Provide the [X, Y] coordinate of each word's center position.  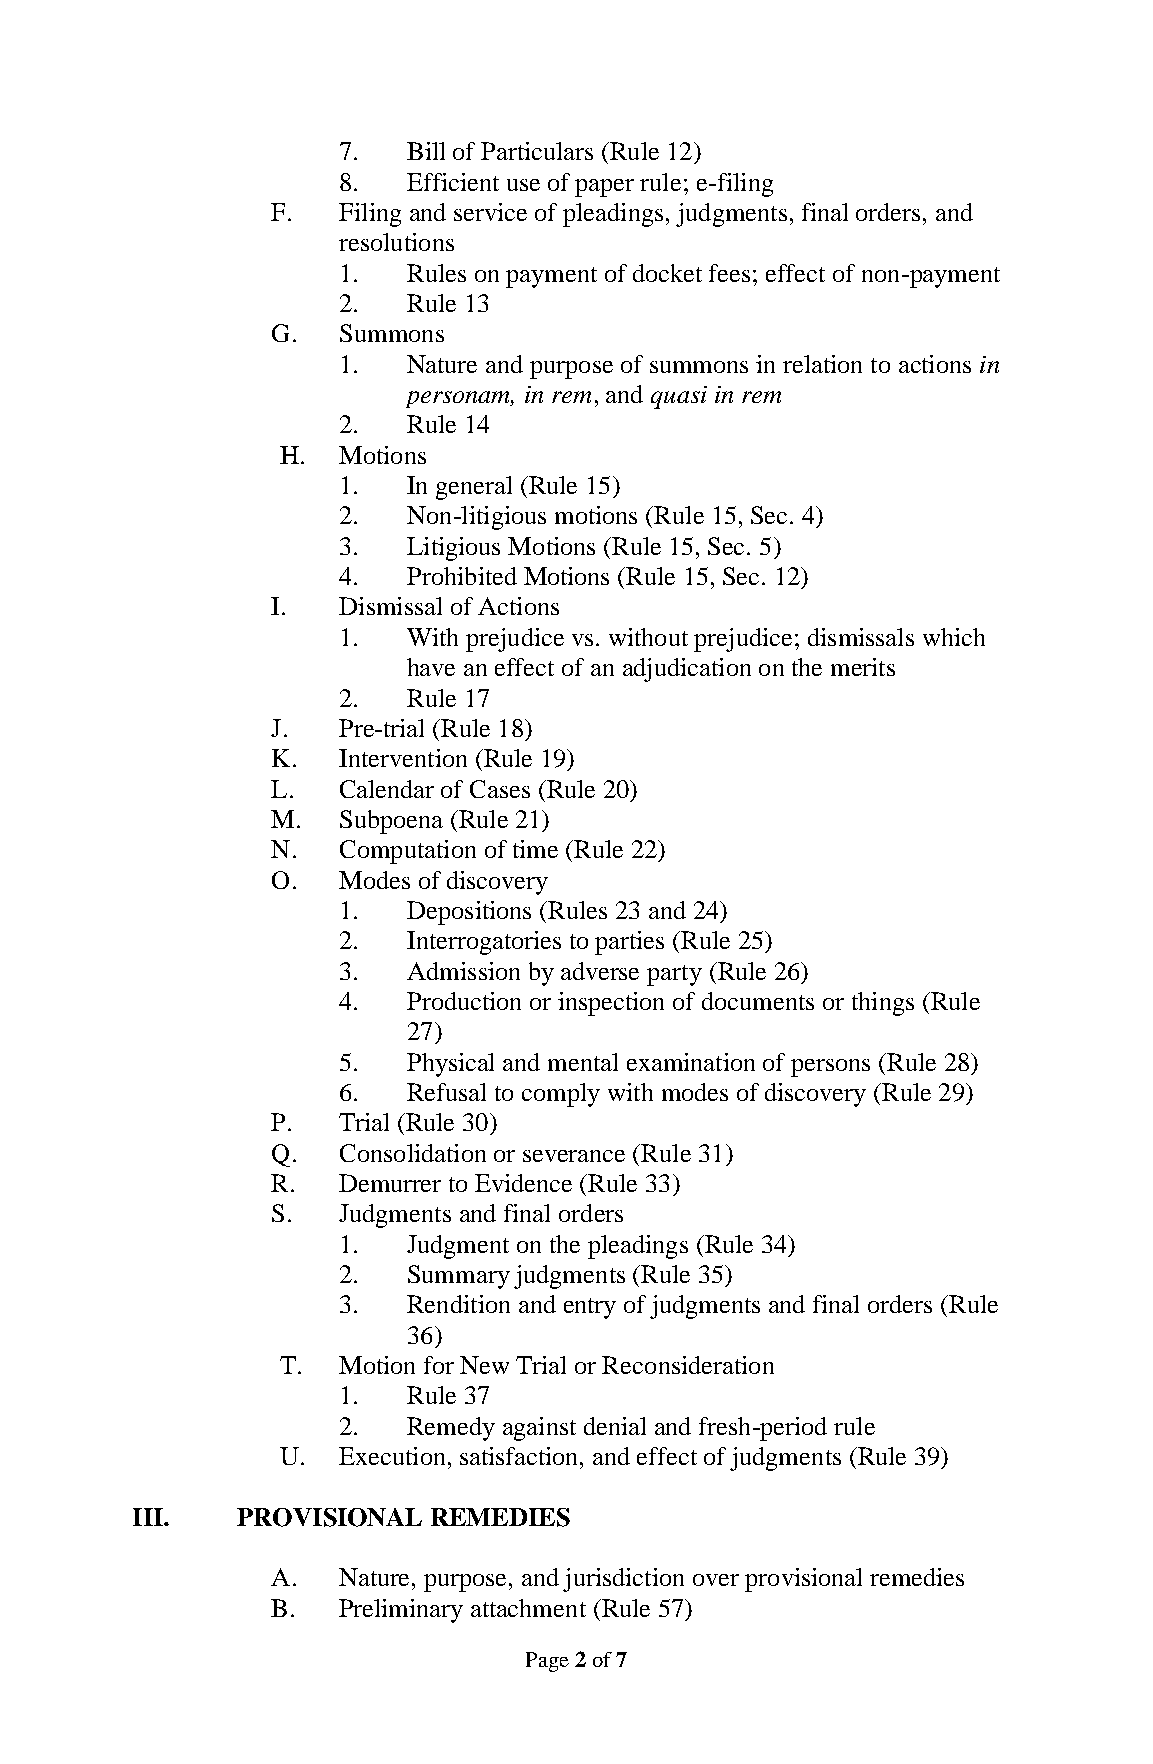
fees [729, 273]
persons [830, 1068]
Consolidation [413, 1153]
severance [574, 1156]
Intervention [403, 758]
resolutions [396, 242]
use [523, 185]
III [149, 1517]
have [431, 667]
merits [863, 667]
